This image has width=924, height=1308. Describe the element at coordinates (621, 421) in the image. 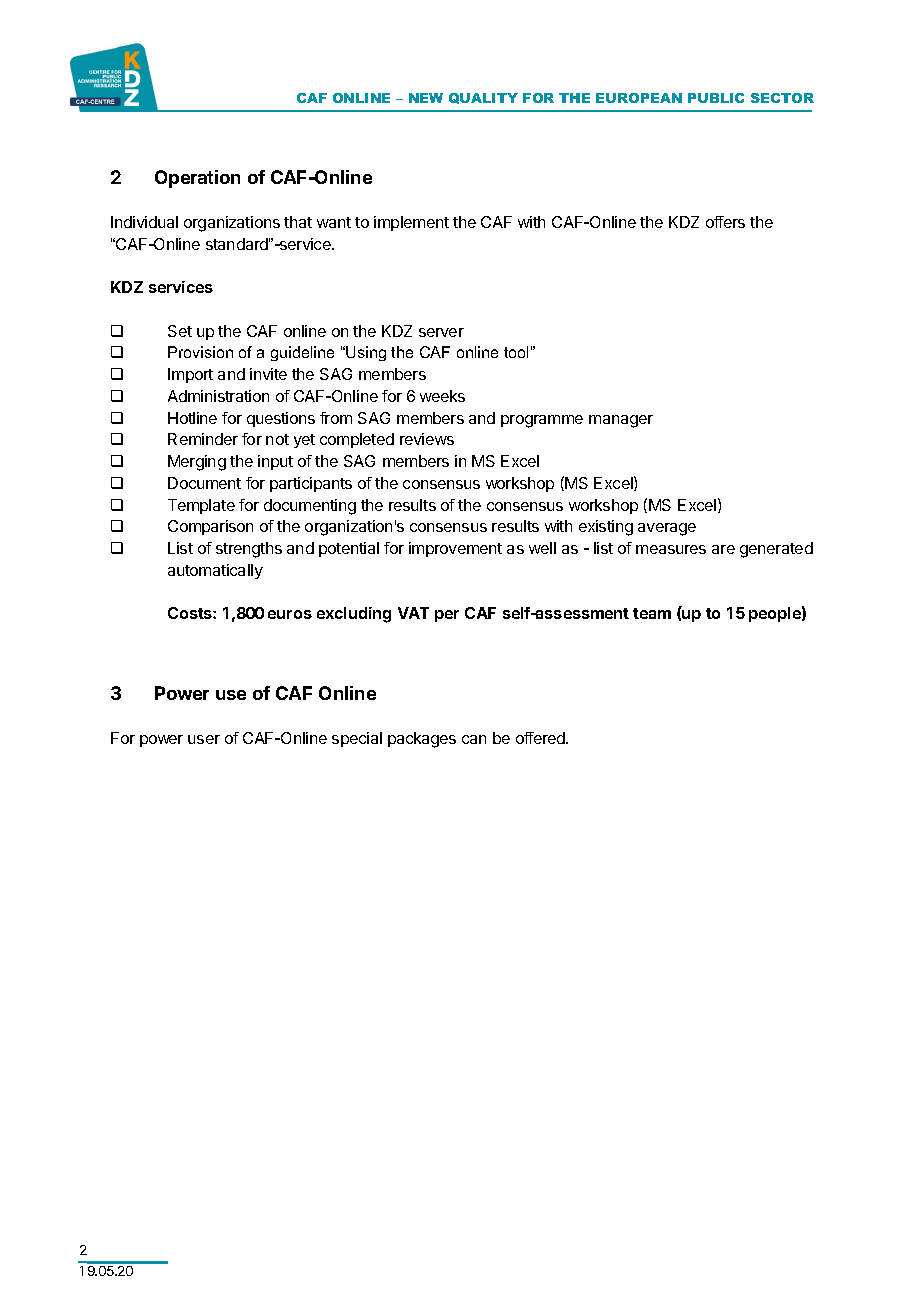

I see `manager` at that location.
